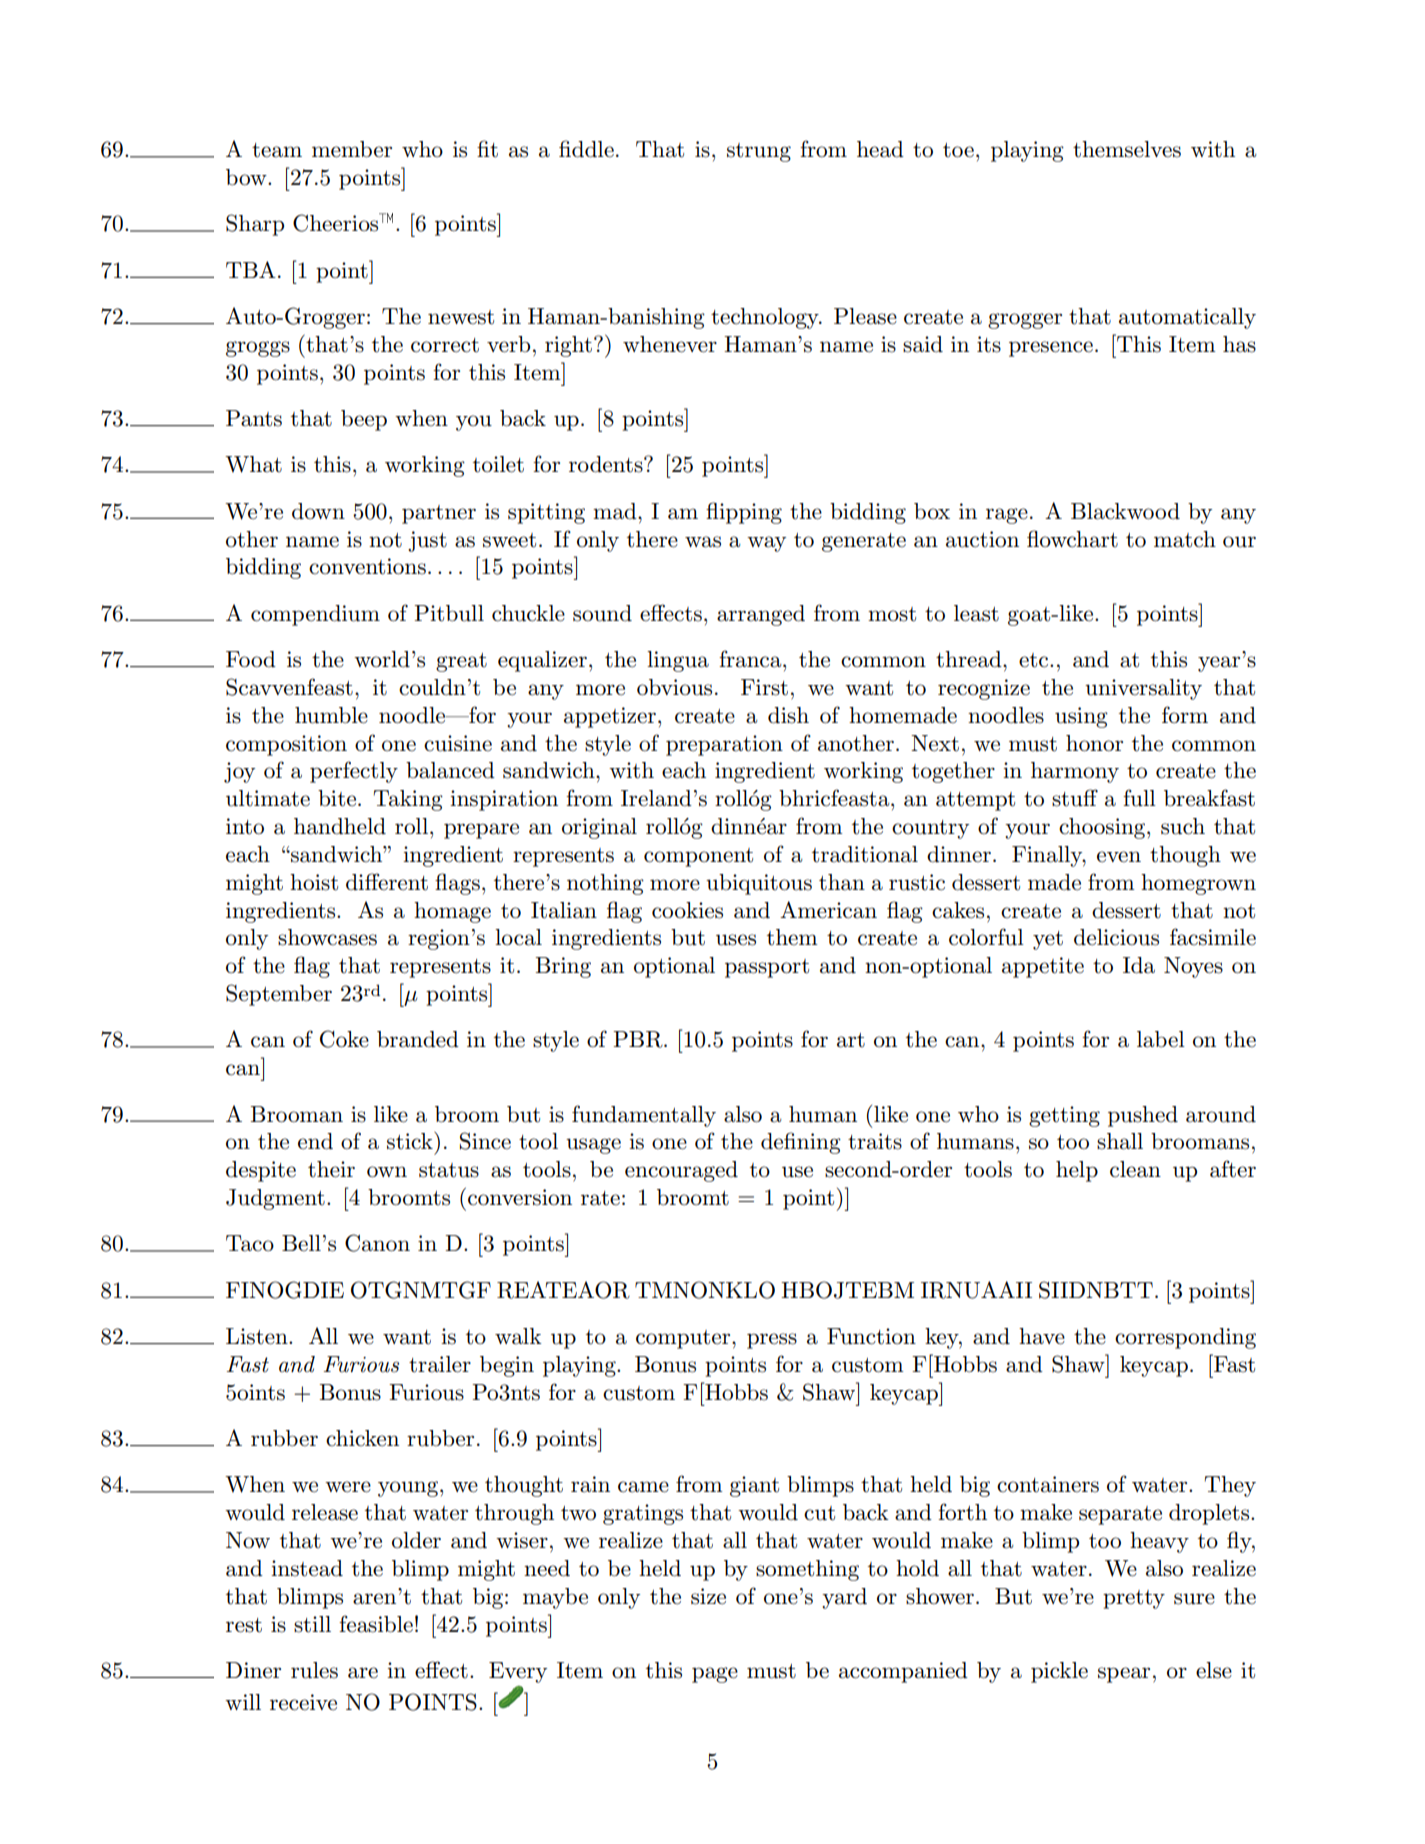 The image size is (1425, 1844). What do you see at coordinates (759, 152) in the document?
I see `strung` at bounding box center [759, 152].
